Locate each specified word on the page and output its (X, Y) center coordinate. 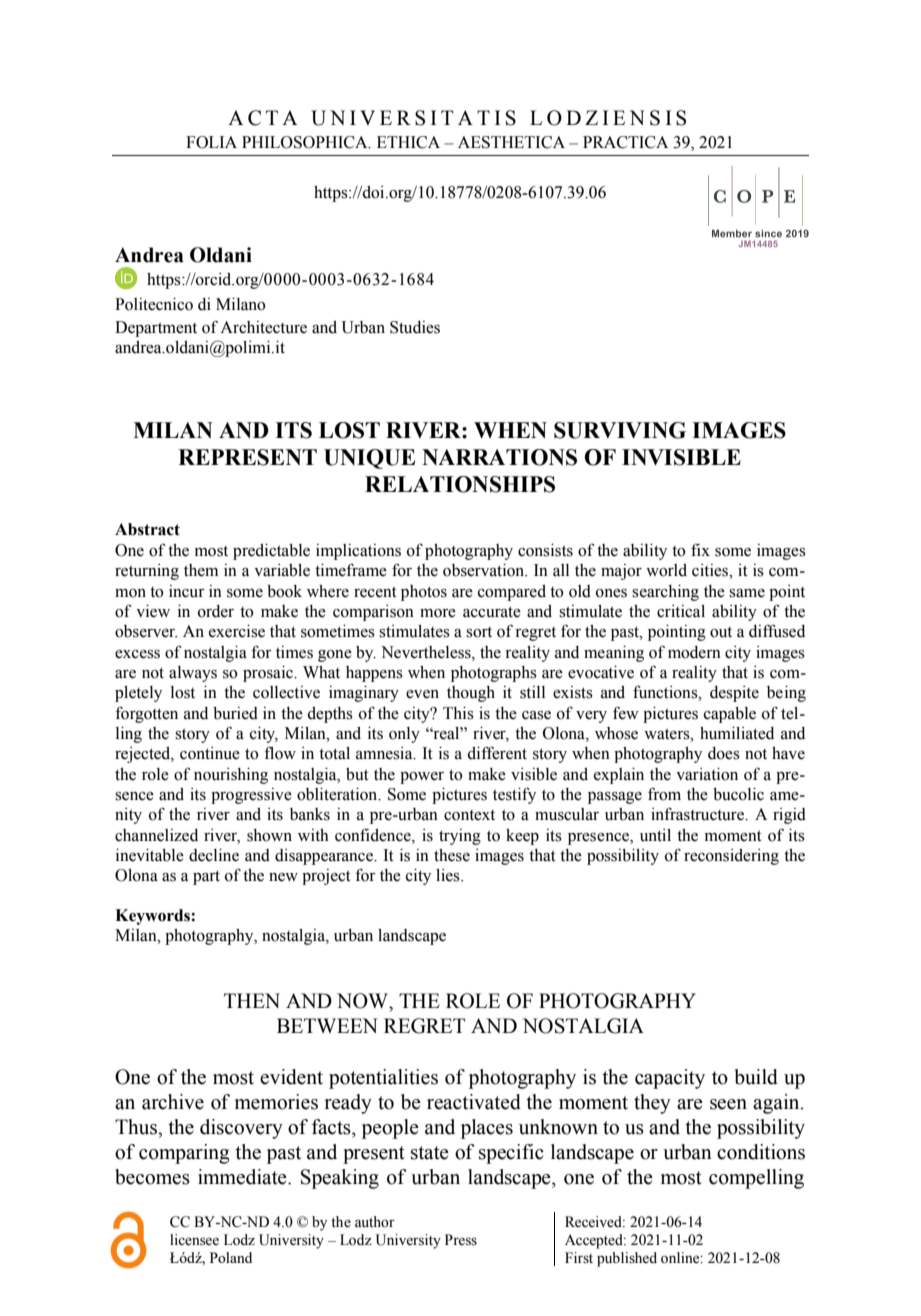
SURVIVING (620, 430)
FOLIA (211, 142)
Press (461, 1240)
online (681, 1258)
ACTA (263, 118)
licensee (194, 1240)
